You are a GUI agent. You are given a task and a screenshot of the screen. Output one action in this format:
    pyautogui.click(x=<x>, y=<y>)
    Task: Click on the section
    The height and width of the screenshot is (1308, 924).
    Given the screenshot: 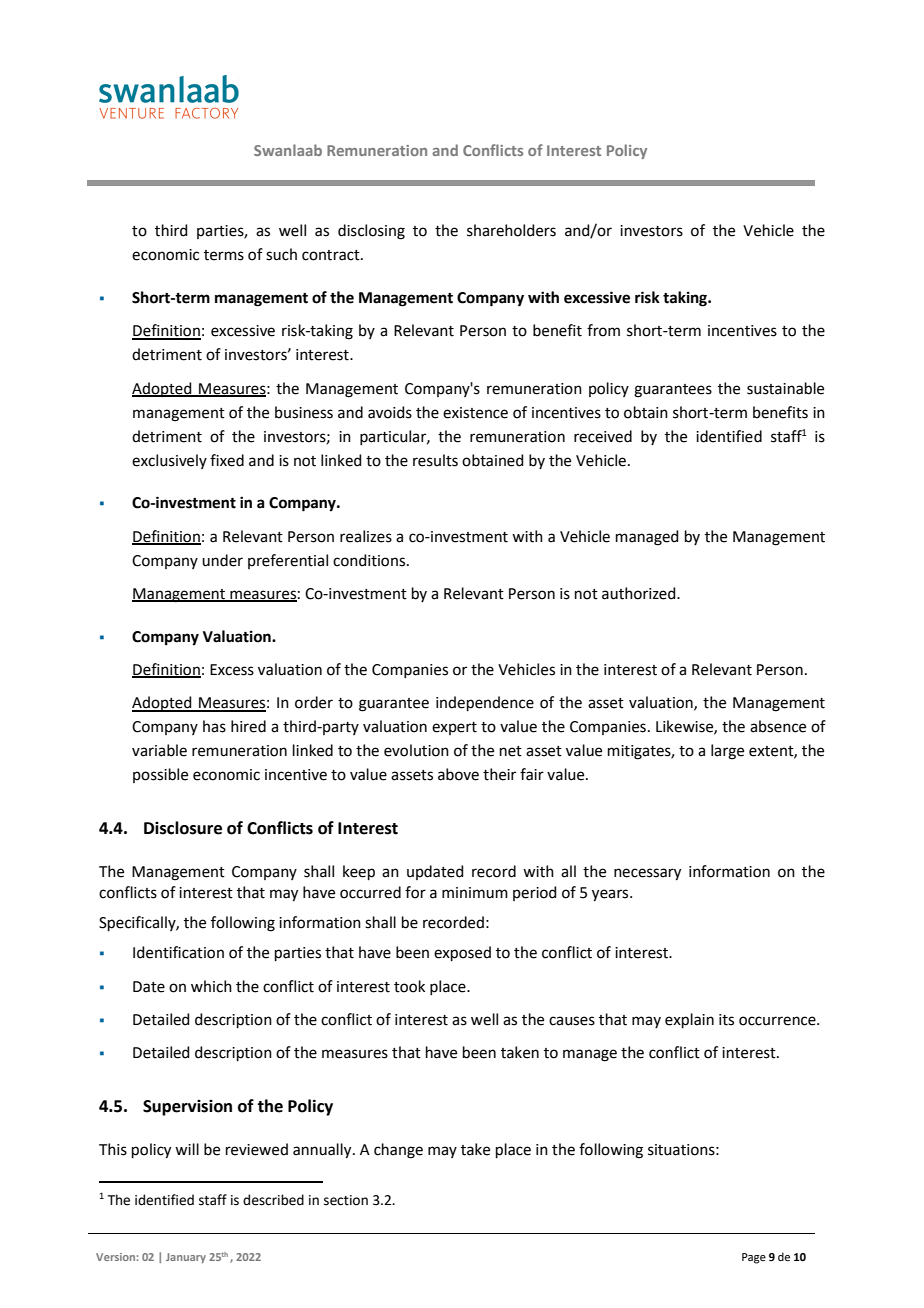 What is the action you would take?
    pyautogui.click(x=346, y=1200)
